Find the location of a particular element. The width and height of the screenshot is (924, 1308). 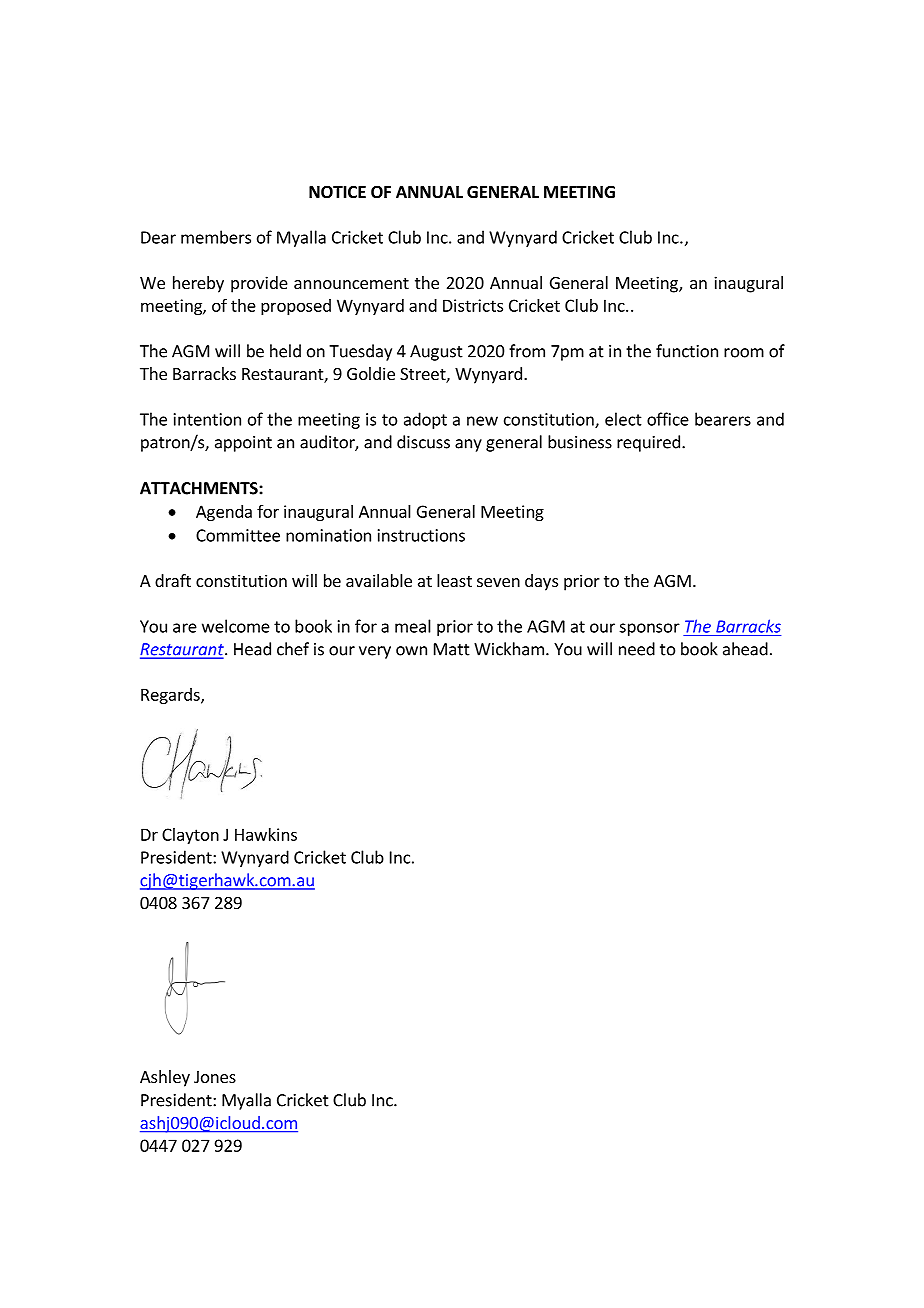

intention is located at coordinates (207, 419).
